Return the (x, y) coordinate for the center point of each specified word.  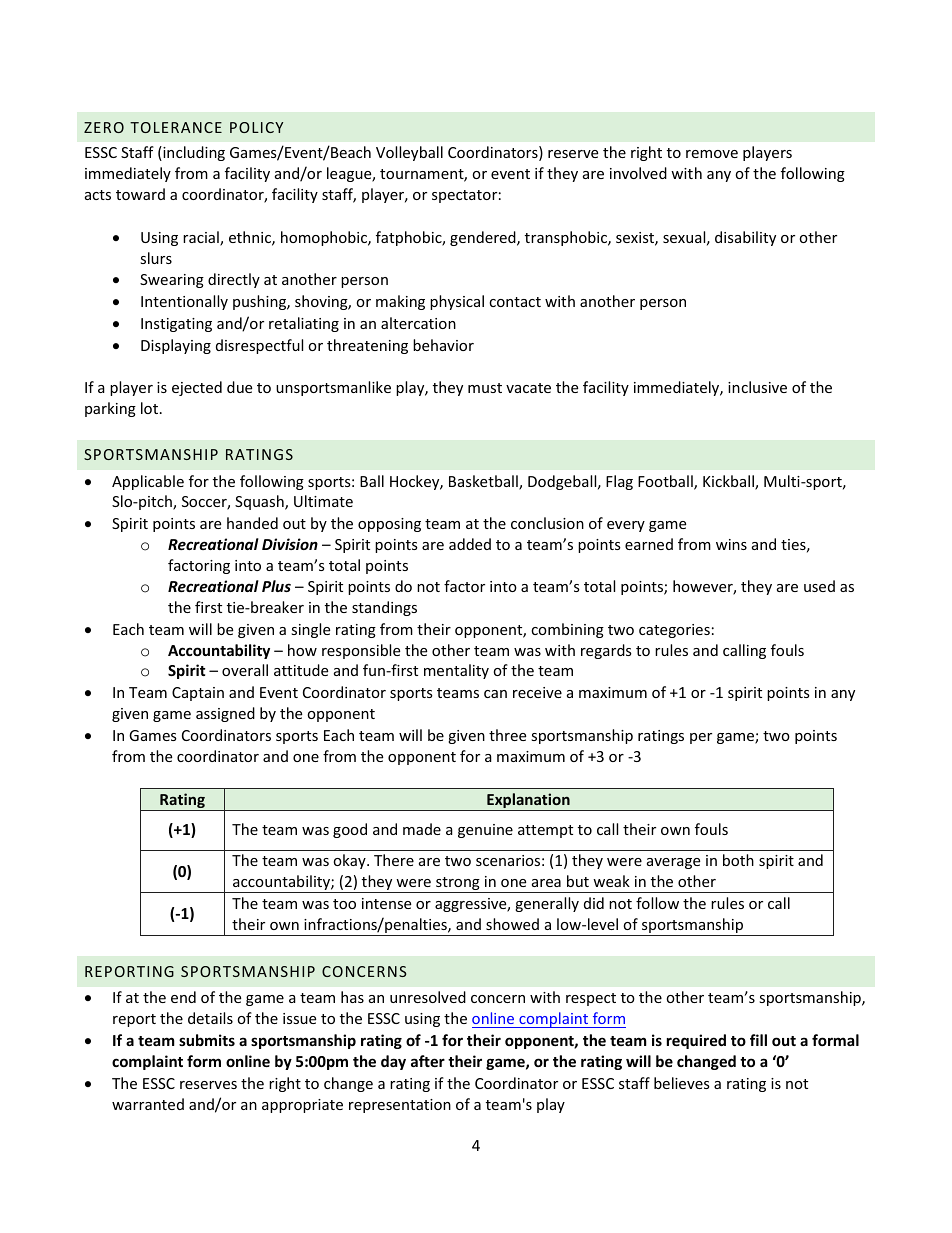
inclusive (757, 387)
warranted (148, 1104)
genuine (485, 831)
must (485, 388)
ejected (197, 388)
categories (674, 631)
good (350, 830)
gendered (484, 238)
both (738, 860)
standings (384, 608)
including (193, 153)
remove (712, 154)
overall (245, 670)
